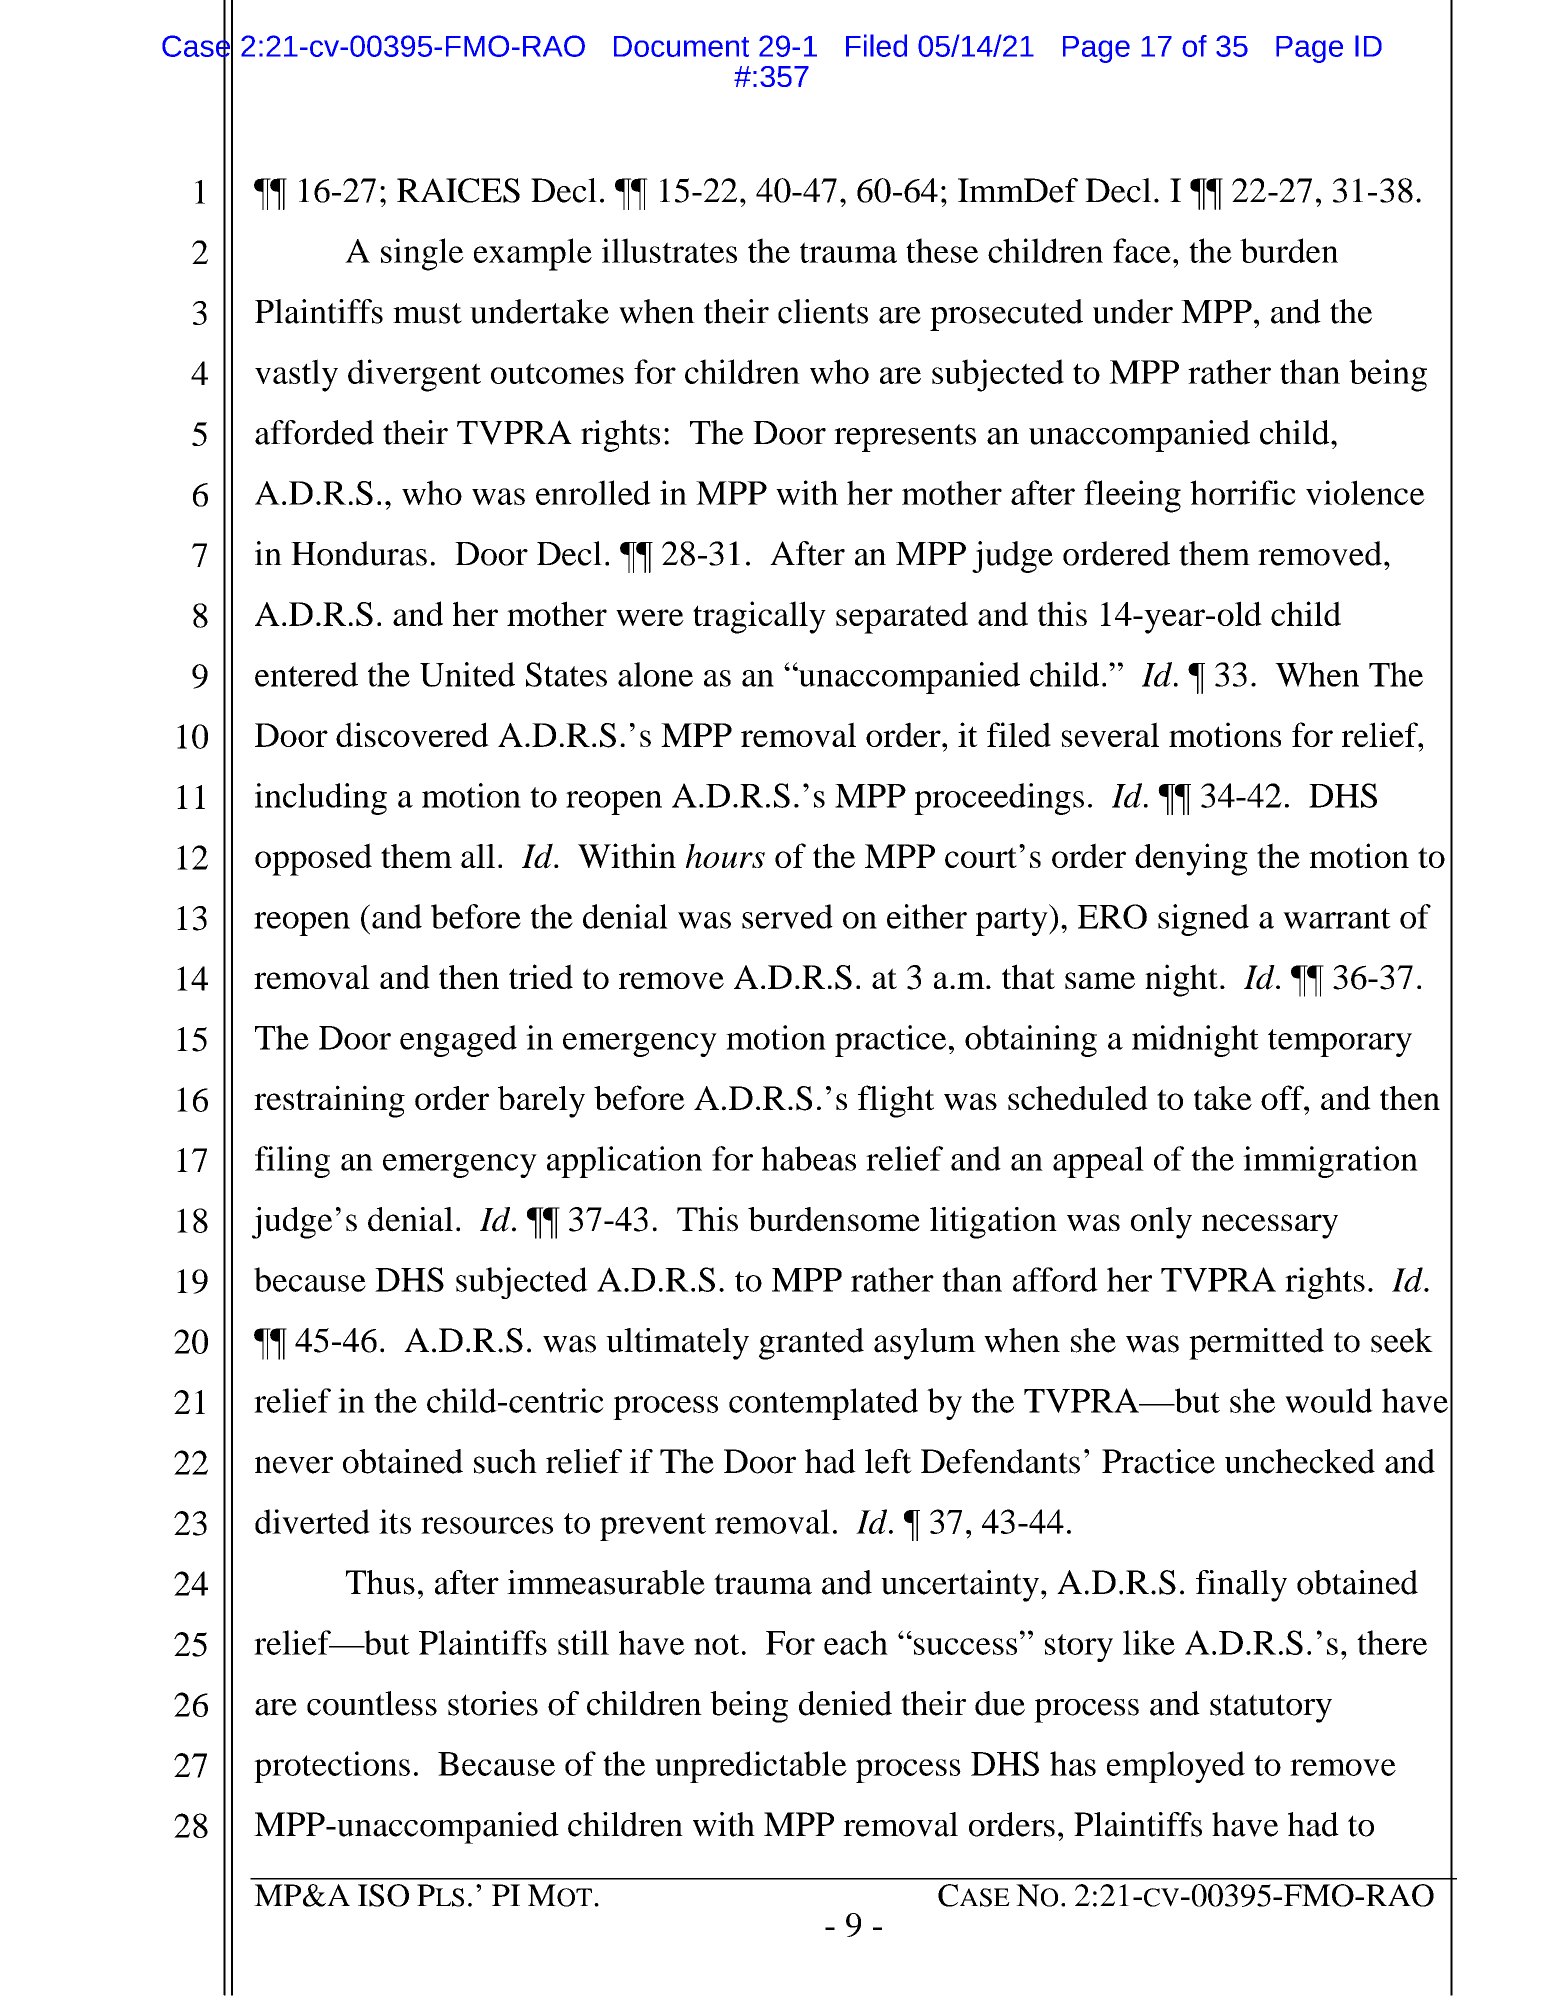 This image has width=1544, height=1997. I want to click on employed, so click(1176, 1767).
